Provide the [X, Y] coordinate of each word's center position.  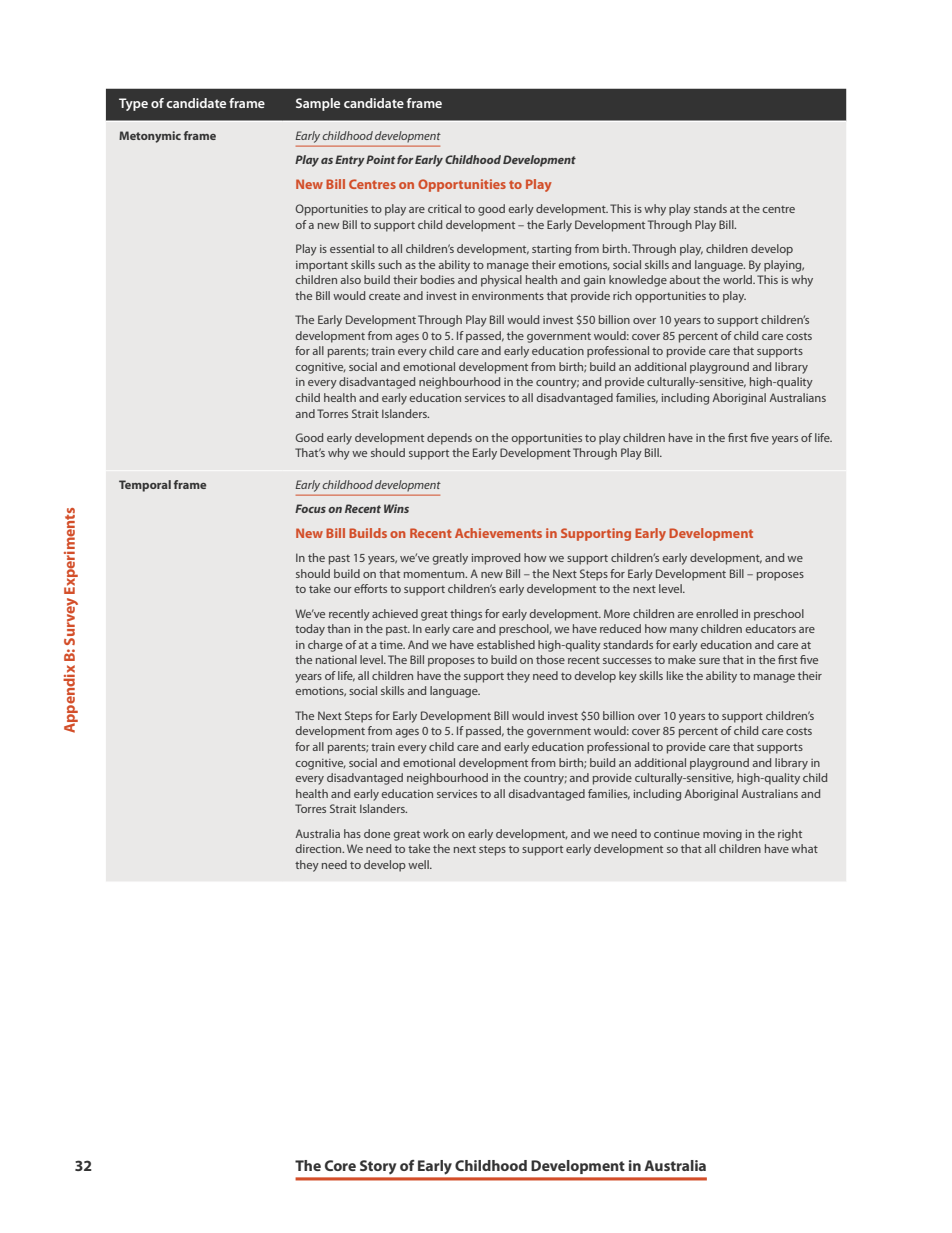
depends [449, 439]
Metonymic [150, 137]
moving [722, 835]
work [436, 833]
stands [710, 208]
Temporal [145, 486]
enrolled [717, 613]
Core [340, 1165]
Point [380, 159]
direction [320, 848]
